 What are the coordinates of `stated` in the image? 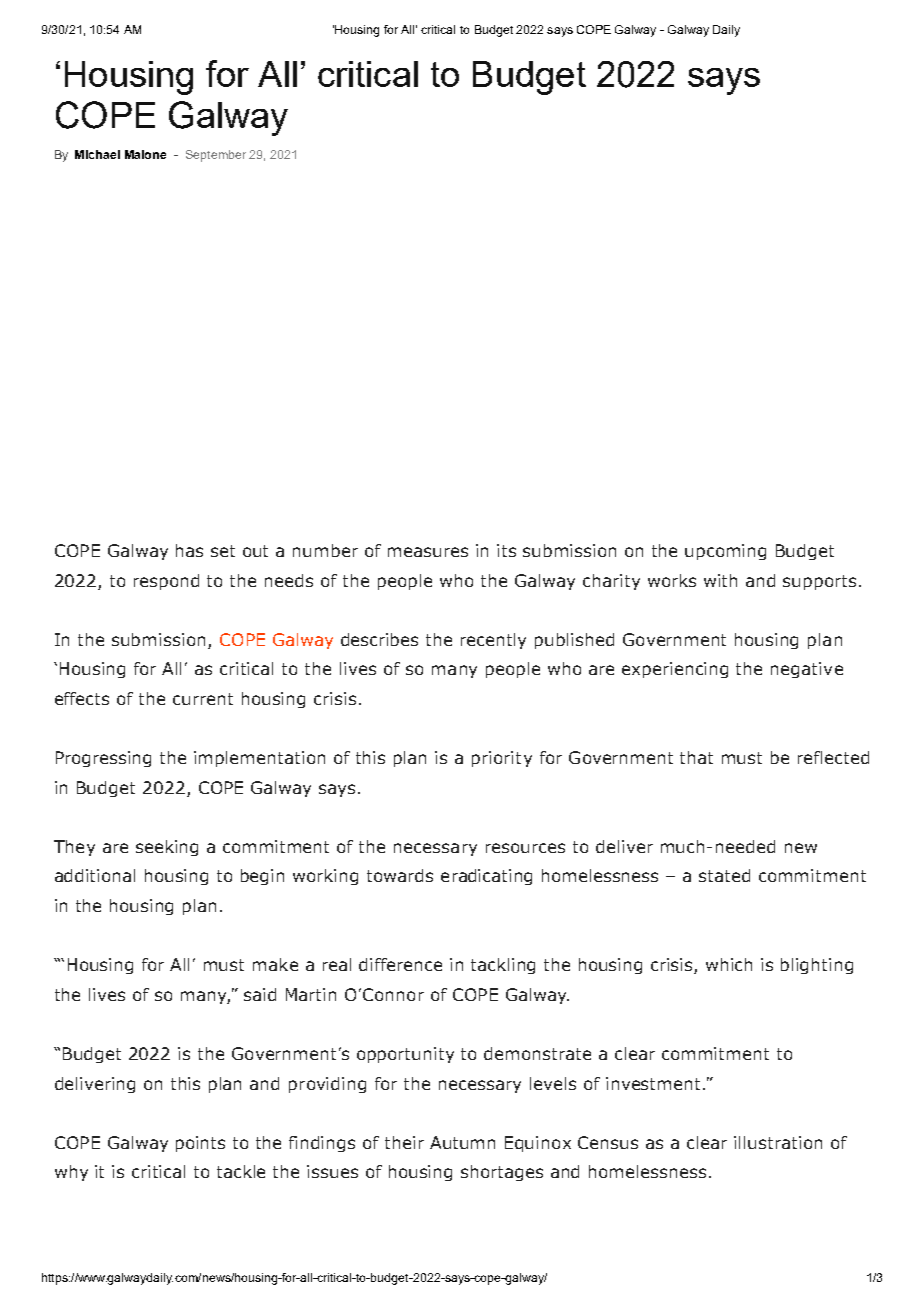 It's located at (724, 875).
